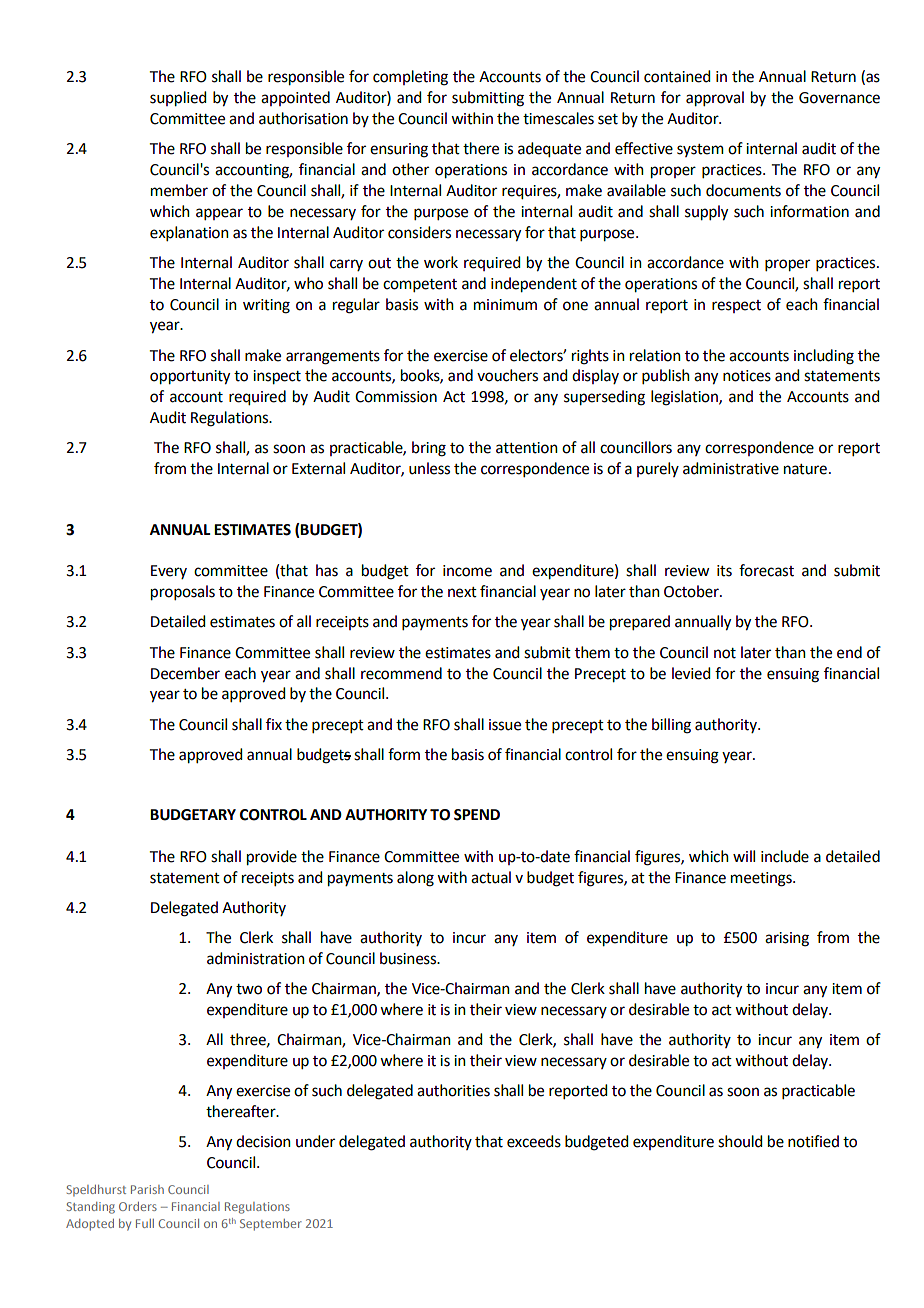 The height and width of the screenshot is (1308, 924). Describe the element at coordinates (491, 877) in the screenshot. I see `actual` at that location.
